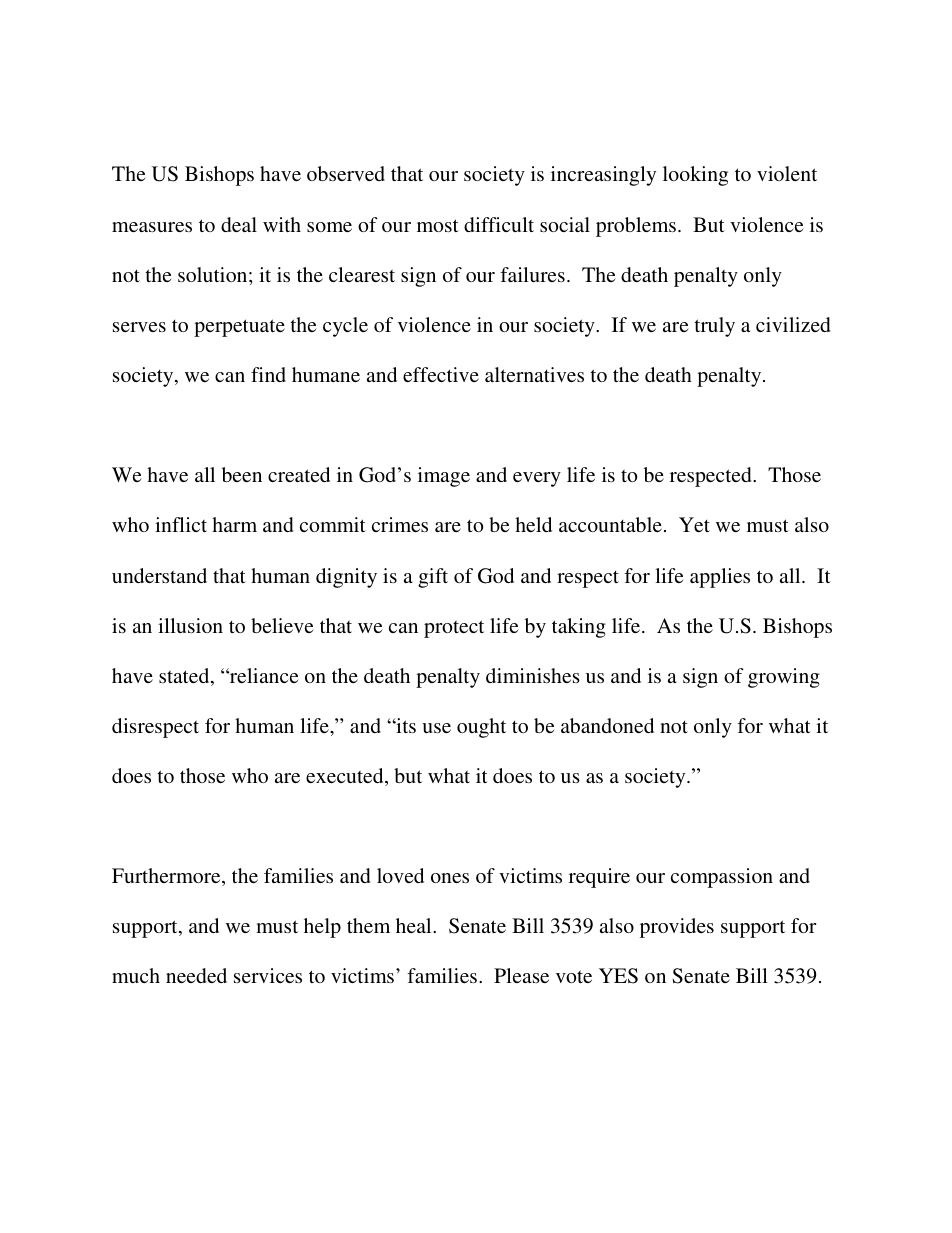 The width and height of the screenshot is (952, 1233). I want to click on needed, so click(196, 975).
